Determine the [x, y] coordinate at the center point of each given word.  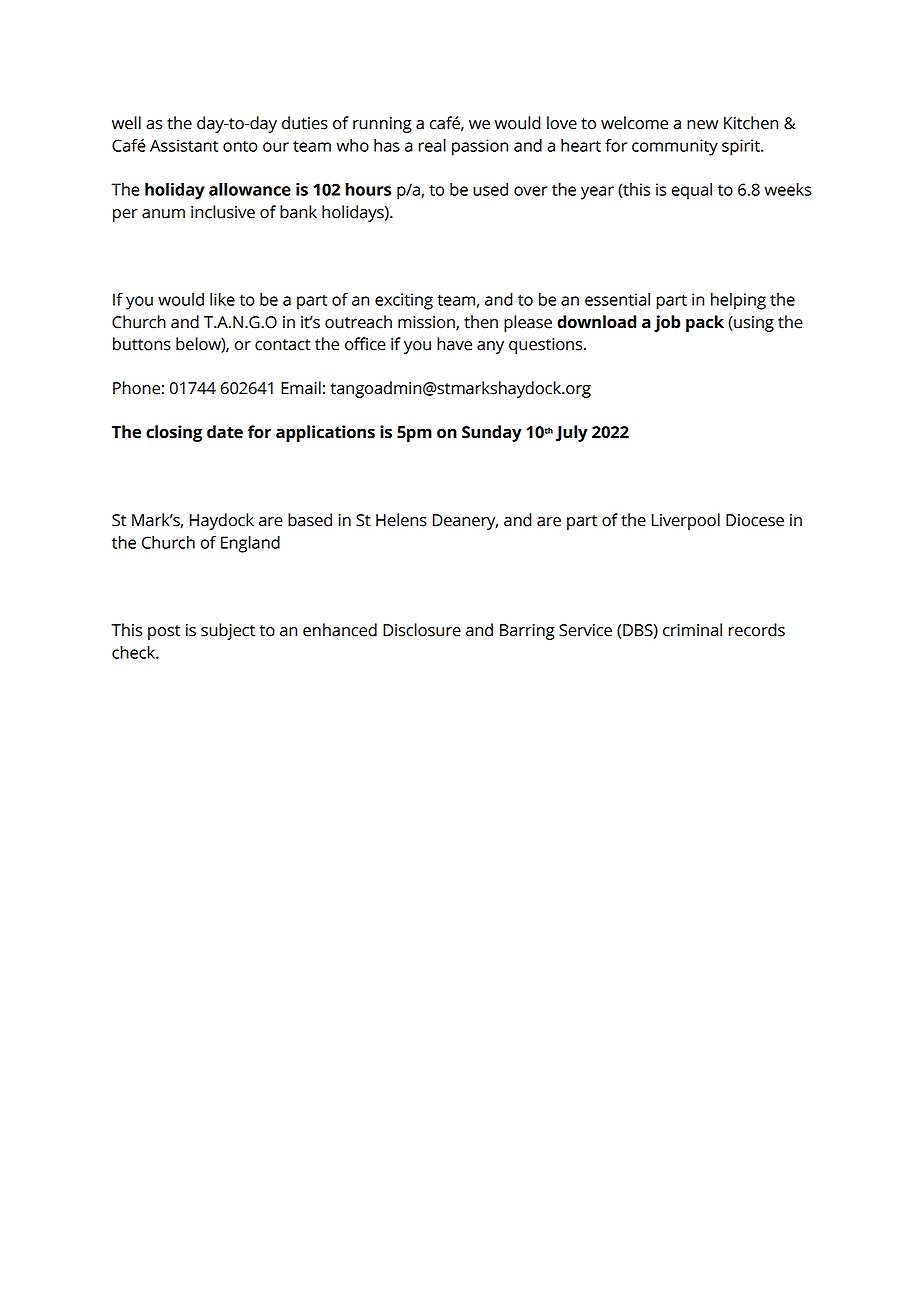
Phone [136, 388]
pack [705, 323]
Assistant [184, 145]
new [702, 125]
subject [228, 631]
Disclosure [422, 630]
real [432, 145]
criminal [692, 630]
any [490, 347]
